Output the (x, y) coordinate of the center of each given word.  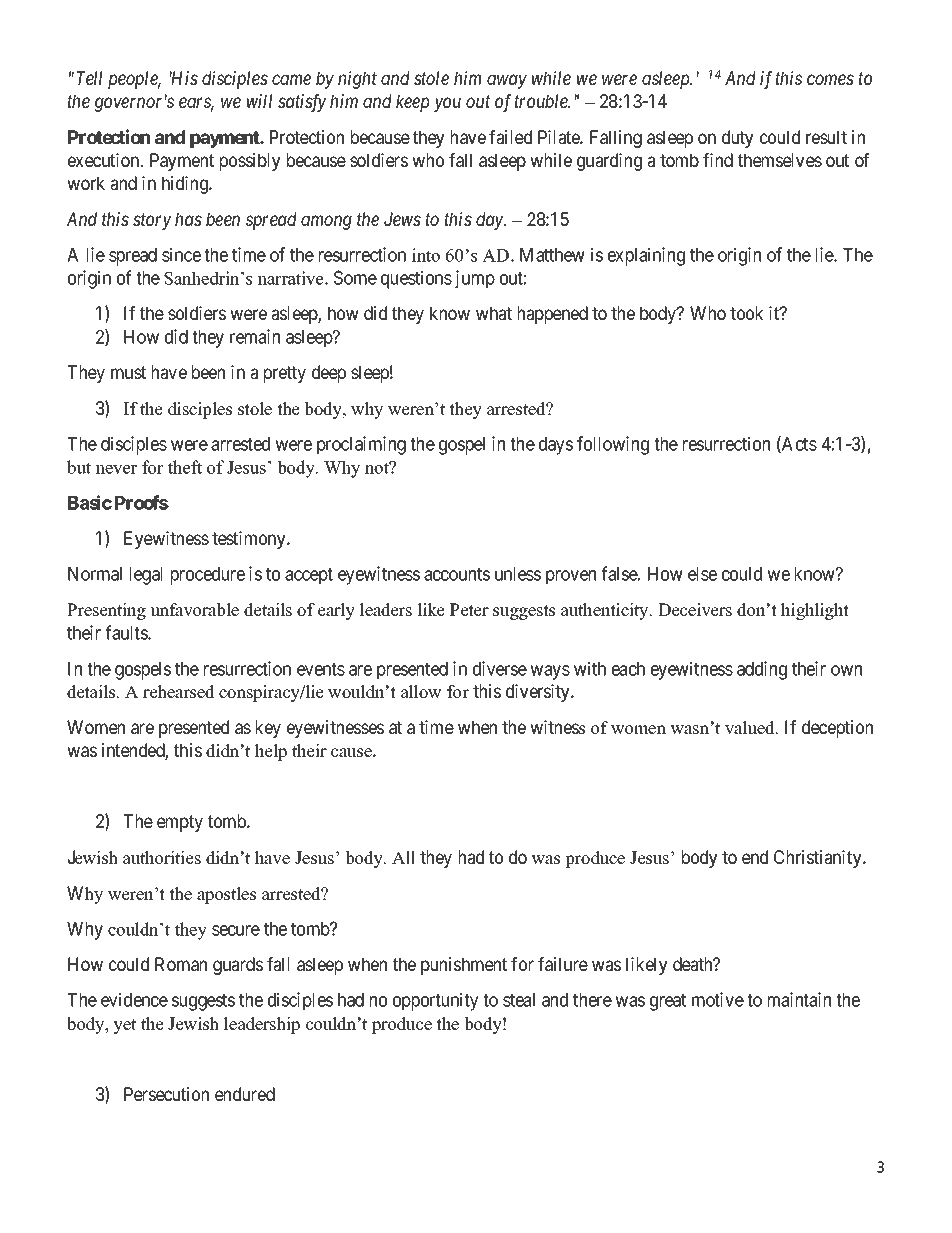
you (447, 105)
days (556, 446)
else (702, 574)
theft (185, 467)
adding (762, 670)
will (259, 101)
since (181, 254)
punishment (464, 966)
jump (475, 279)
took (746, 313)
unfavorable (194, 610)
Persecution (166, 1094)
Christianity (819, 859)
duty (737, 139)
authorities (162, 858)
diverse (500, 668)
